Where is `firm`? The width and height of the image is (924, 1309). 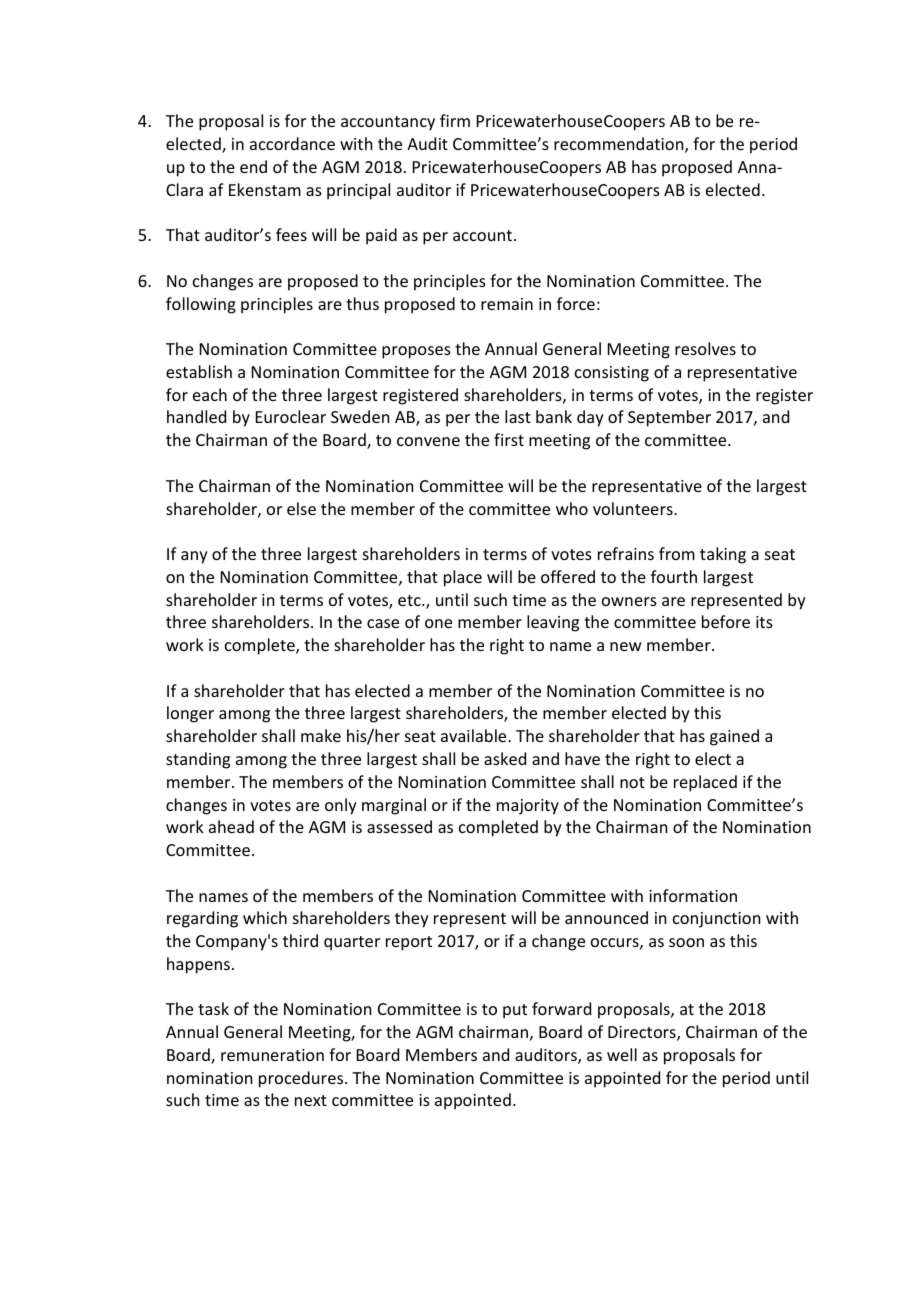 firm is located at coordinates (455, 120).
